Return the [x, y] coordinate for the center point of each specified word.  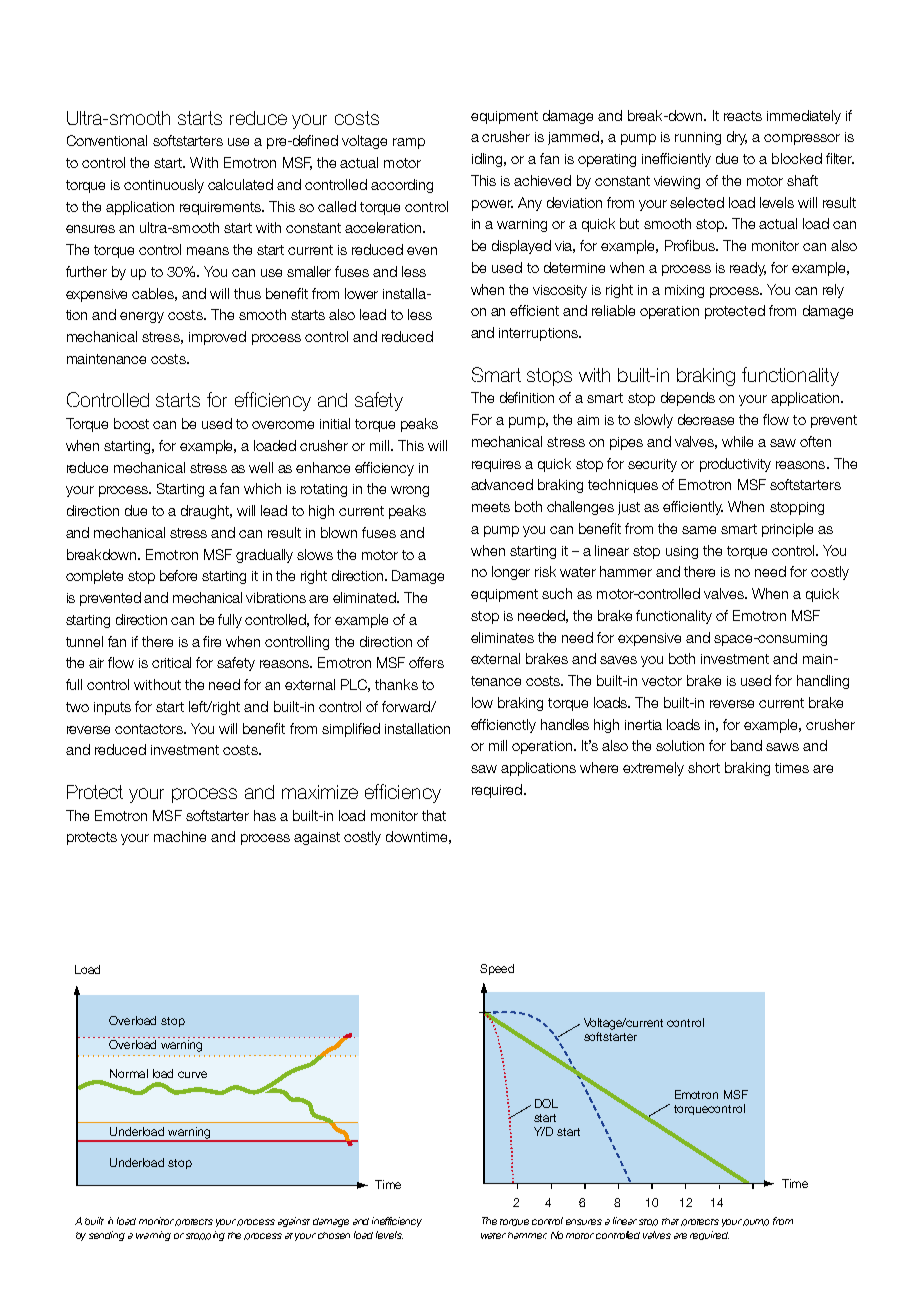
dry [737, 138]
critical [171, 662]
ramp [409, 143]
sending [107, 1236]
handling [823, 682]
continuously [164, 186]
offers [426, 662]
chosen [334, 1235]
